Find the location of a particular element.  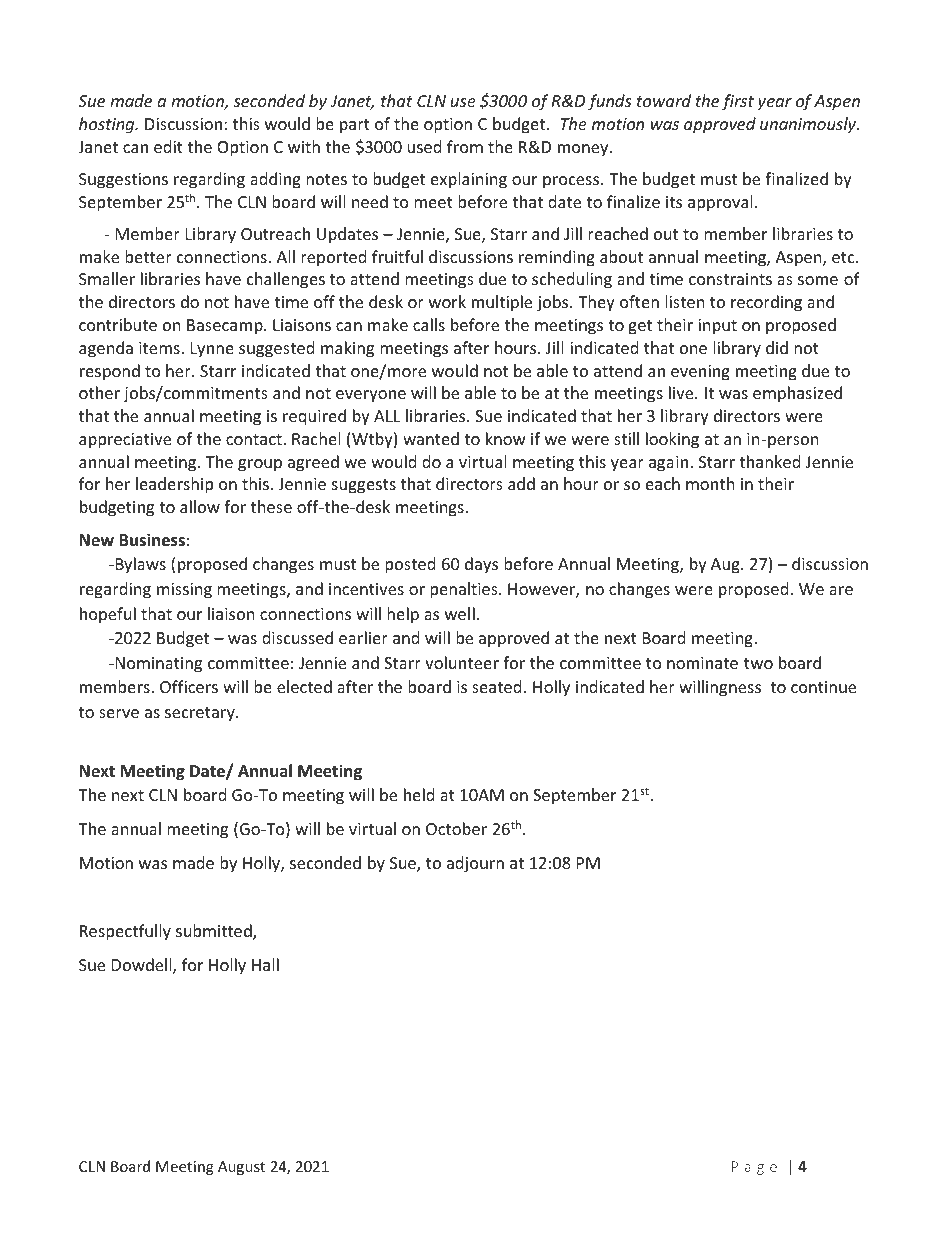

first is located at coordinates (738, 102).
